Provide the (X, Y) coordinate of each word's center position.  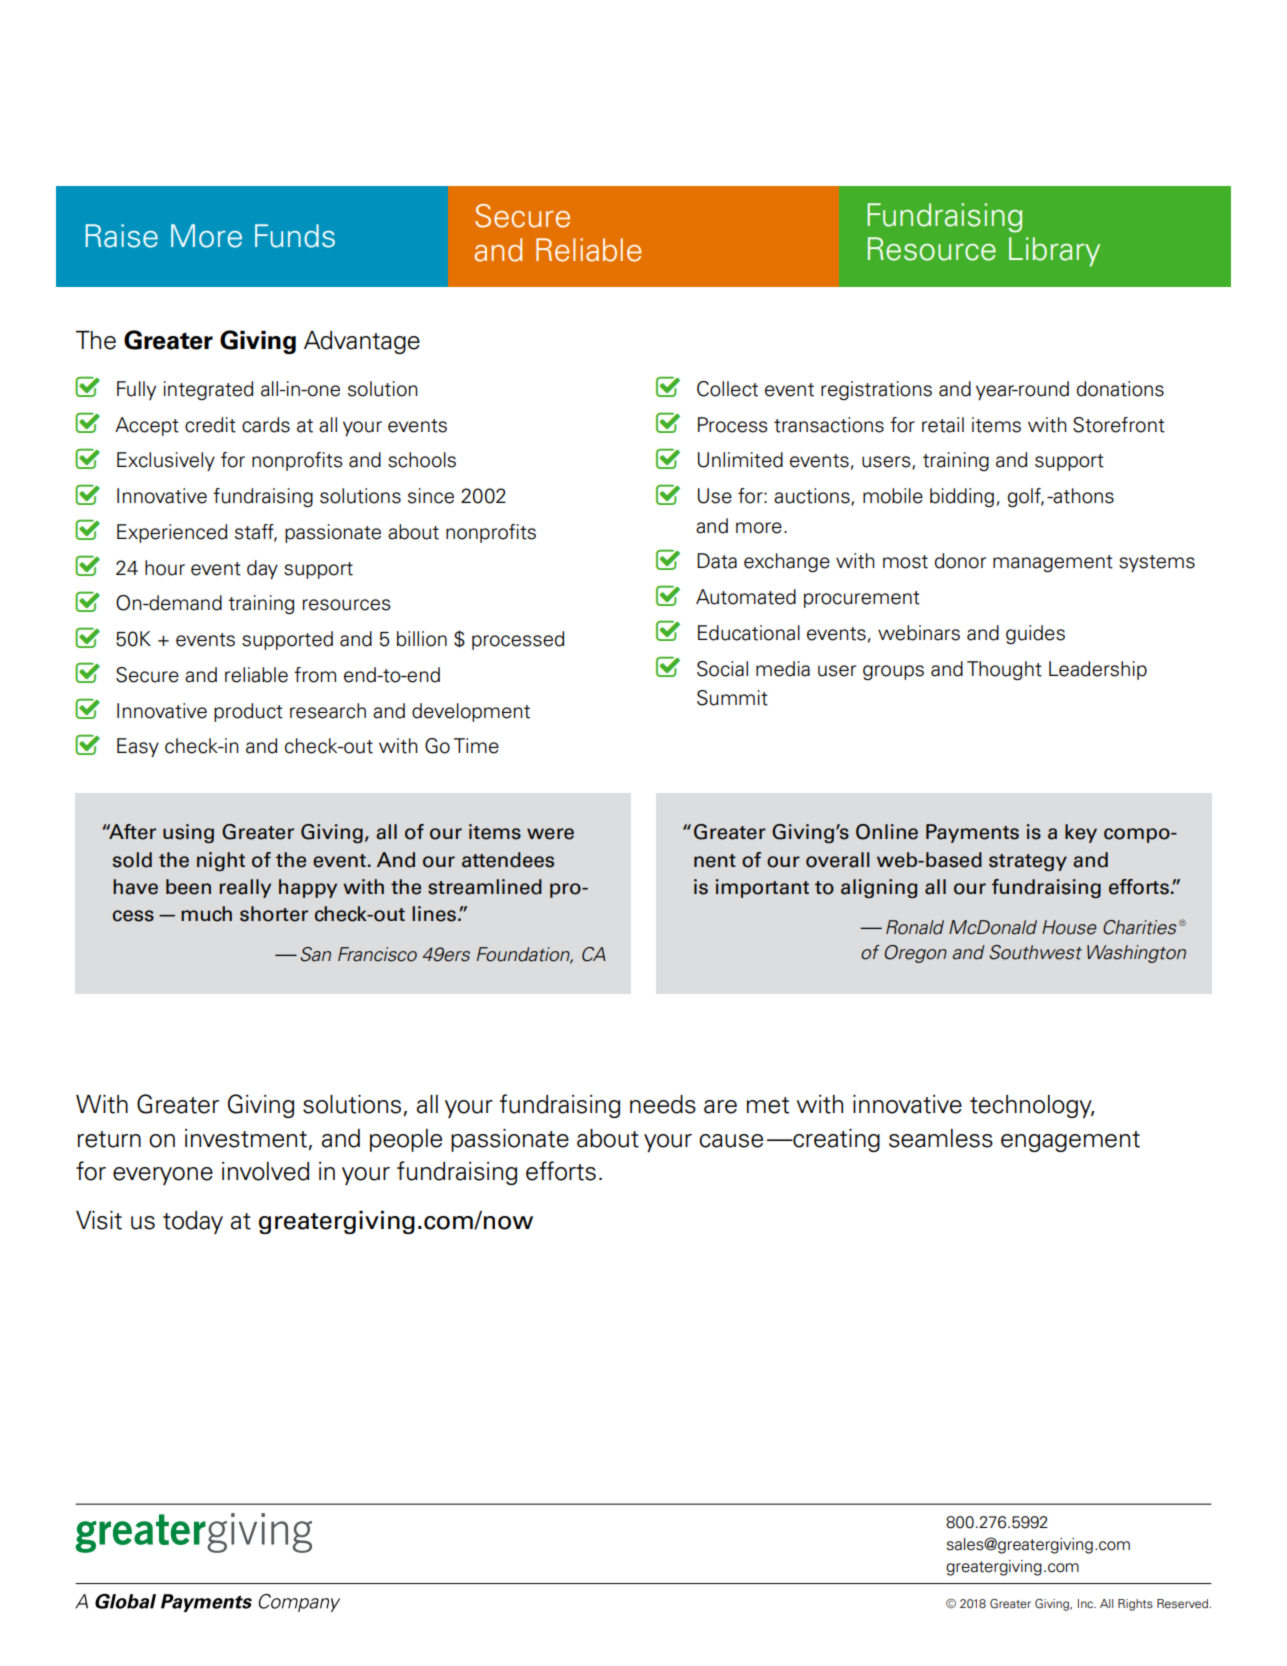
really (245, 888)
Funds (295, 236)
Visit (99, 1220)
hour (165, 568)
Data (717, 561)
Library (1054, 252)
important (762, 888)
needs (663, 1104)
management (1053, 563)
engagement (1070, 1141)
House (1069, 927)
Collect (727, 389)
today (193, 1222)
